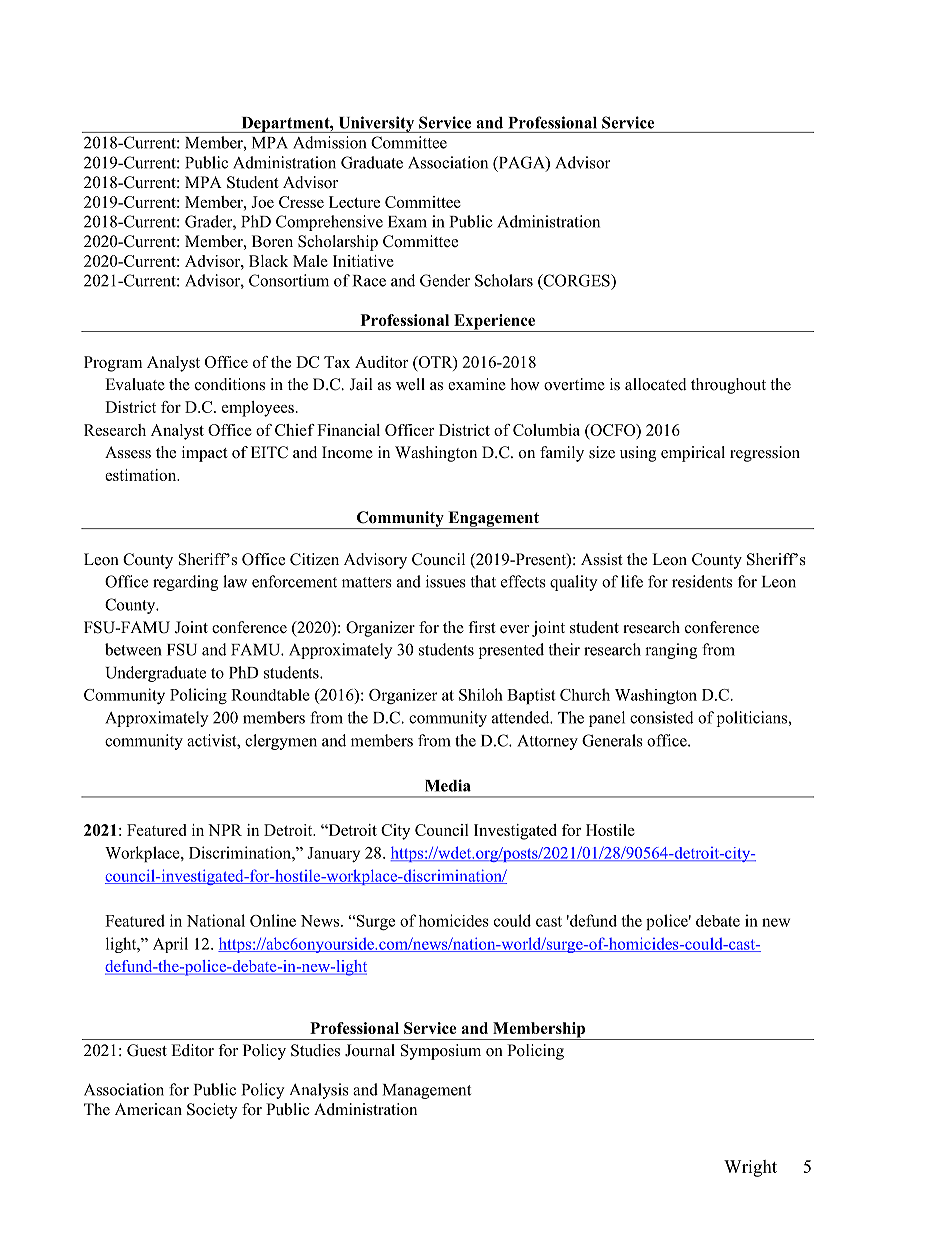 This screenshot has height=1233, width=952. Describe the element at coordinates (750, 1168) in the screenshot. I see `Wright` at that location.
